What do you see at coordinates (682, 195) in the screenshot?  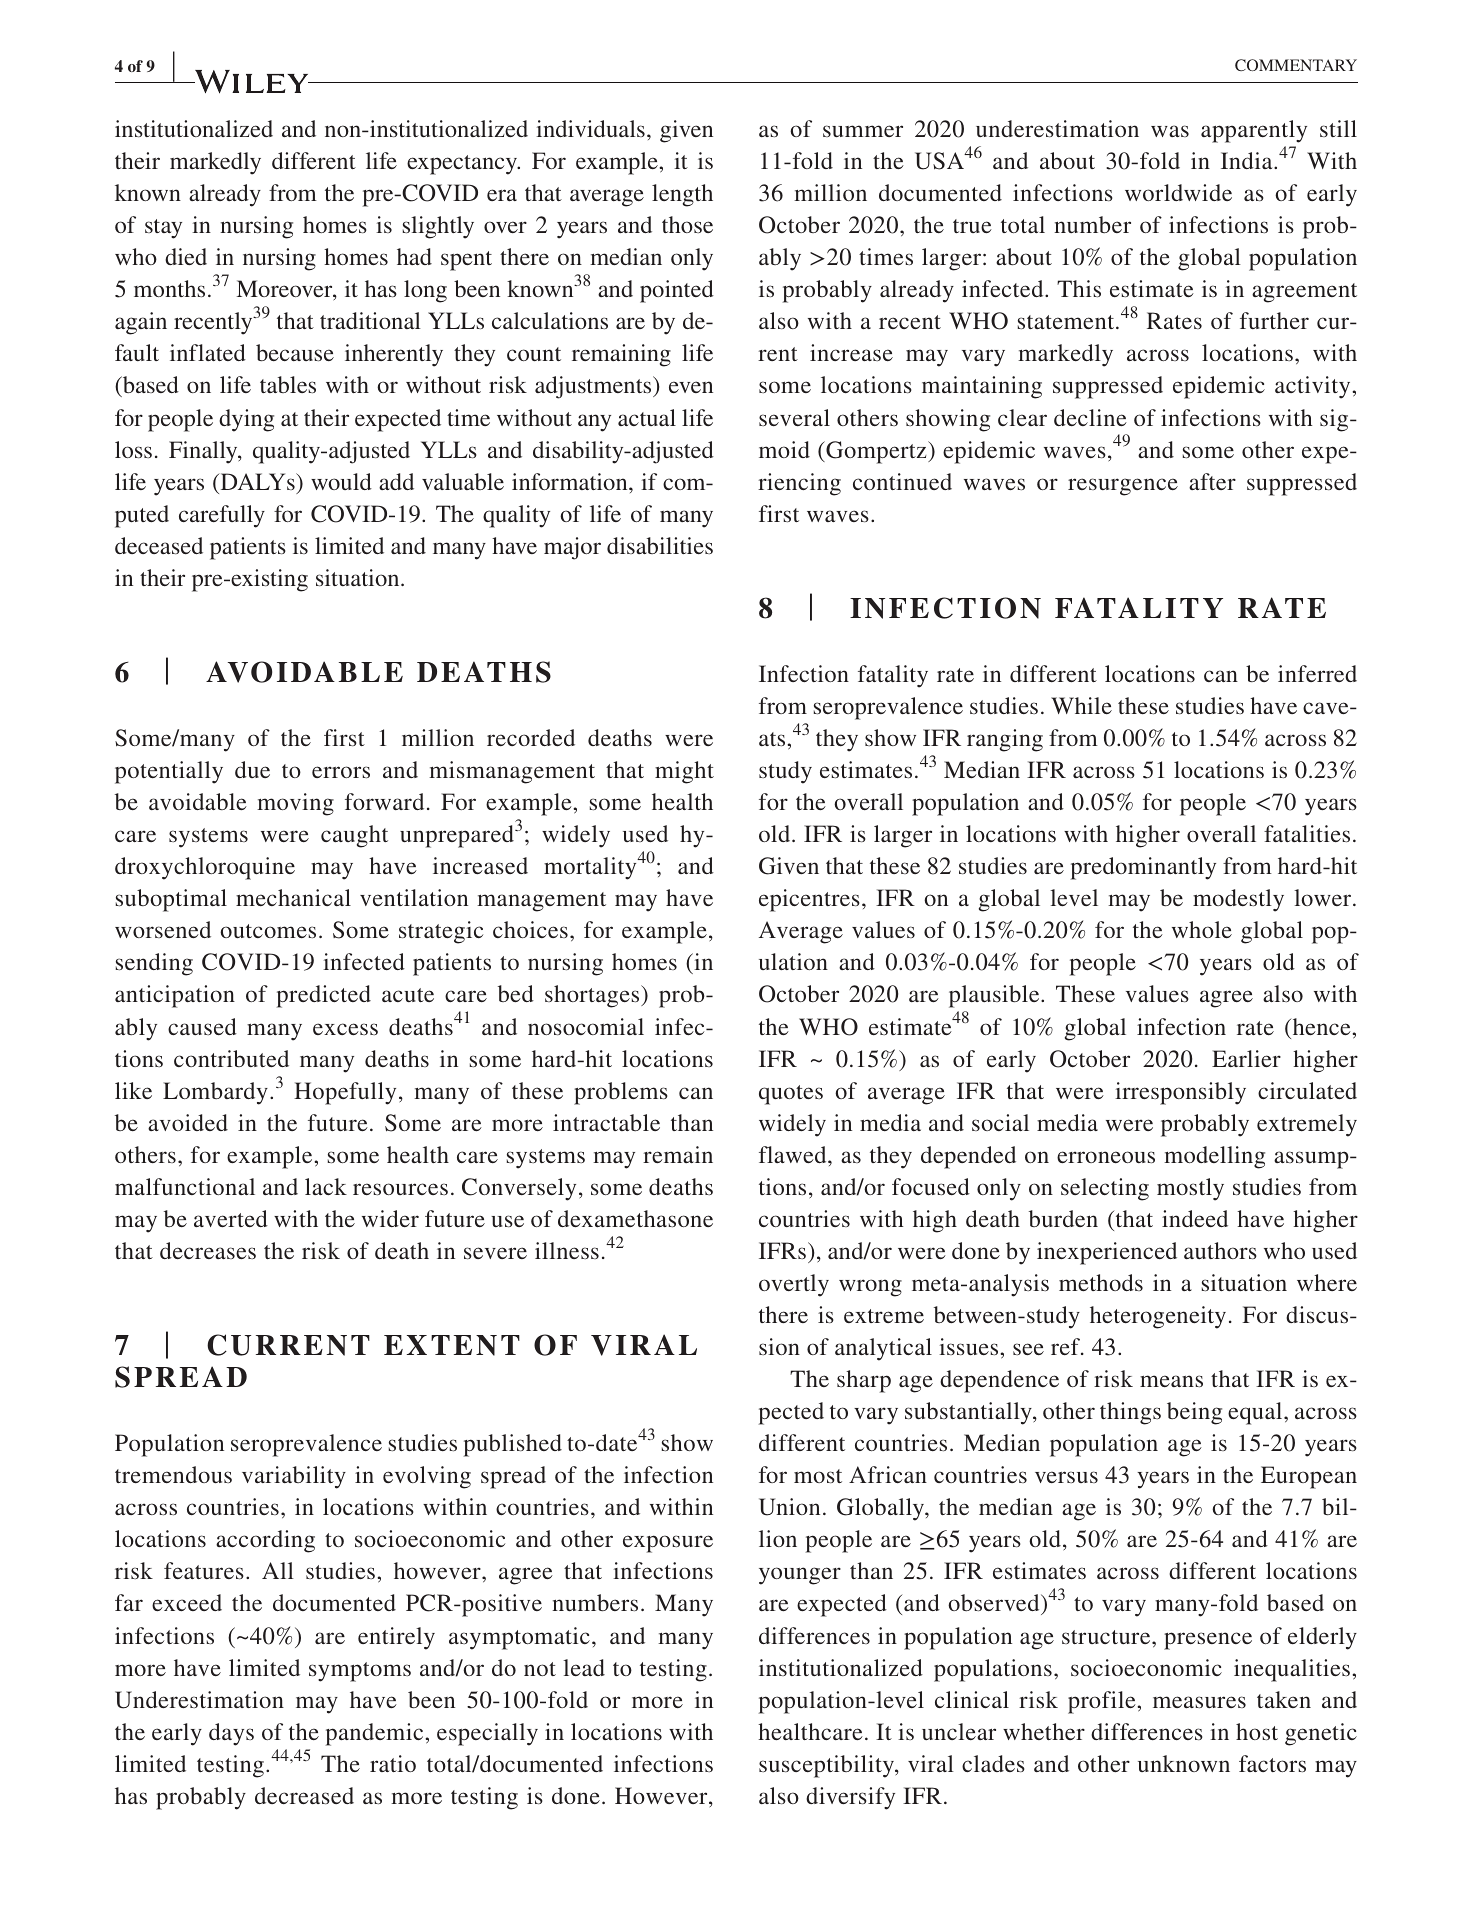 I see `length` at bounding box center [682, 195].
